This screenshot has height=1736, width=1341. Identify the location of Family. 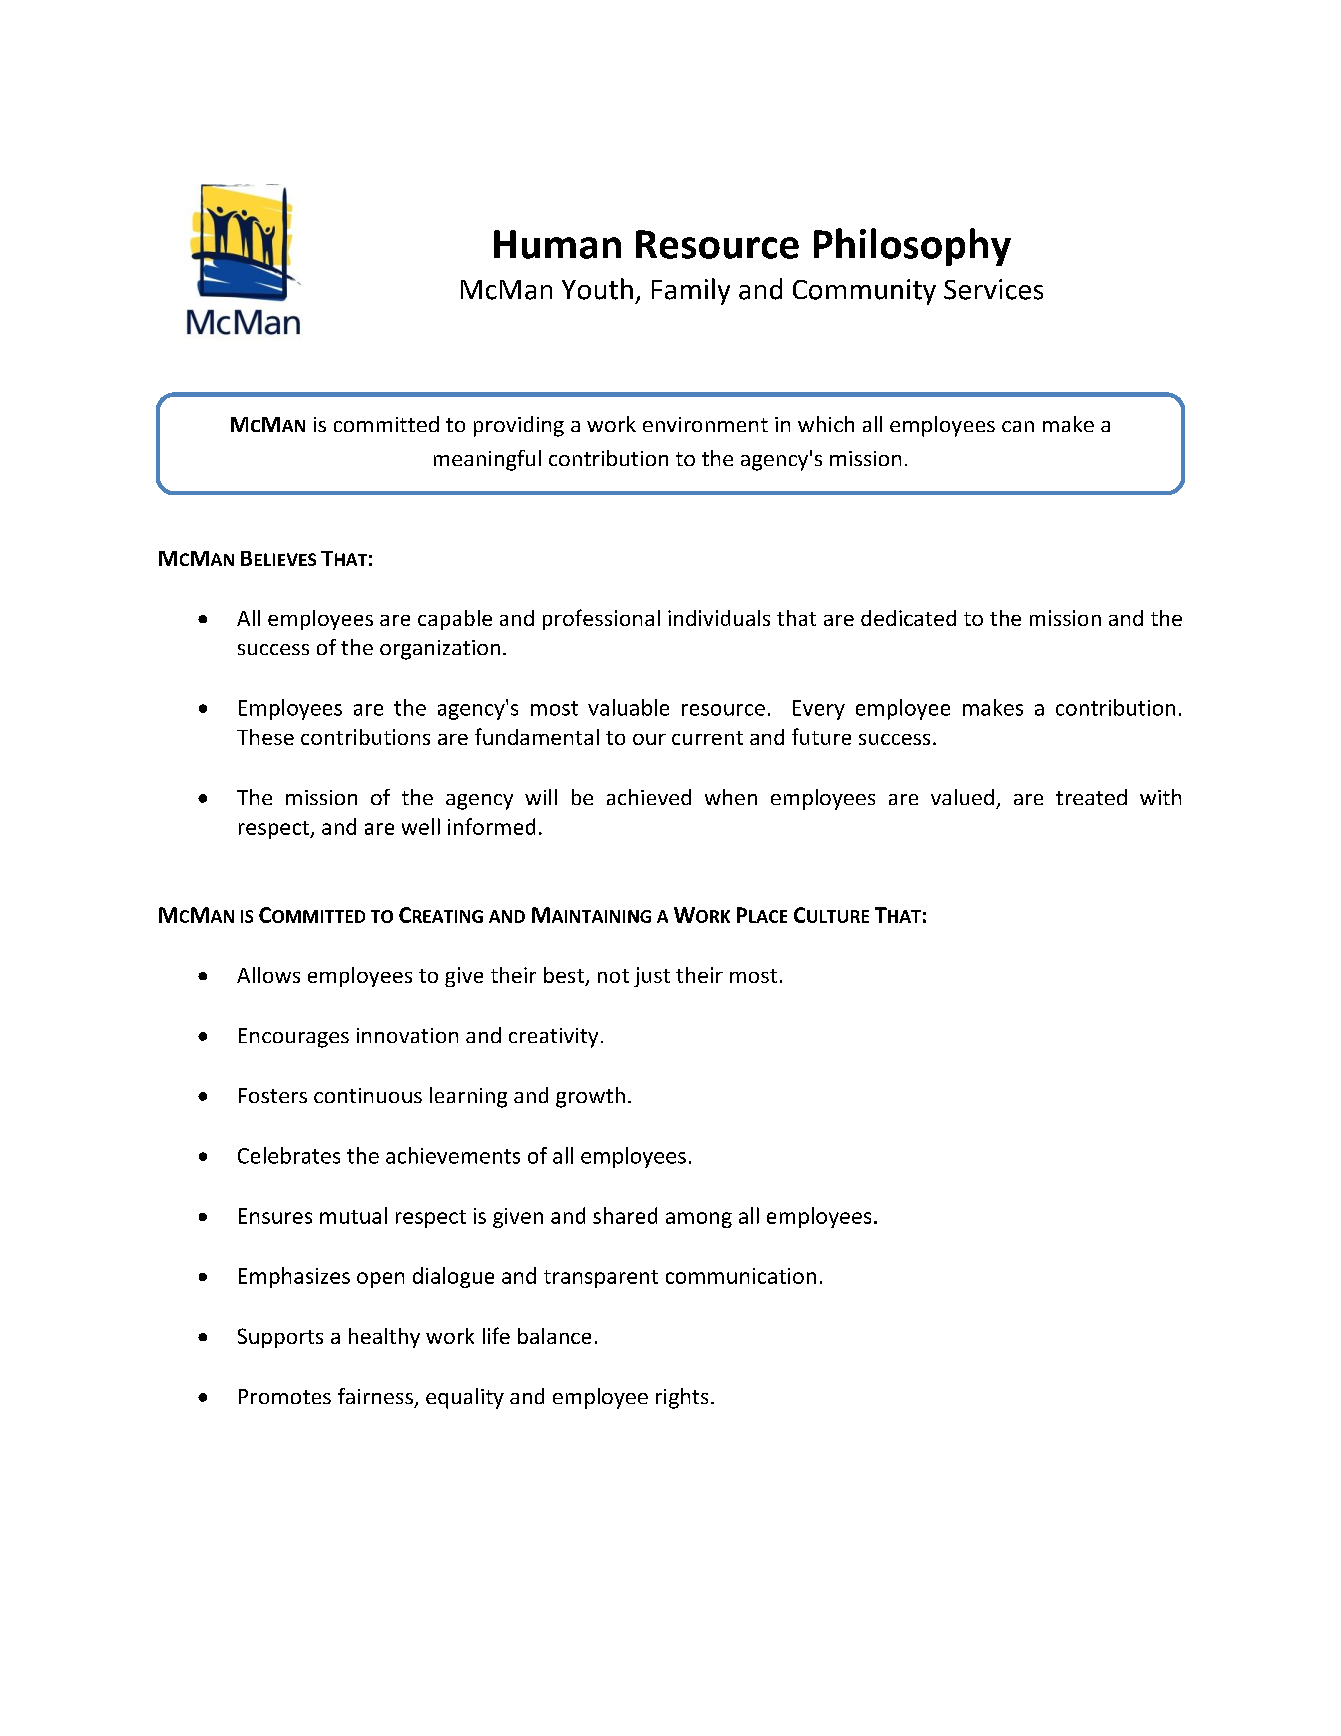
(691, 291).
